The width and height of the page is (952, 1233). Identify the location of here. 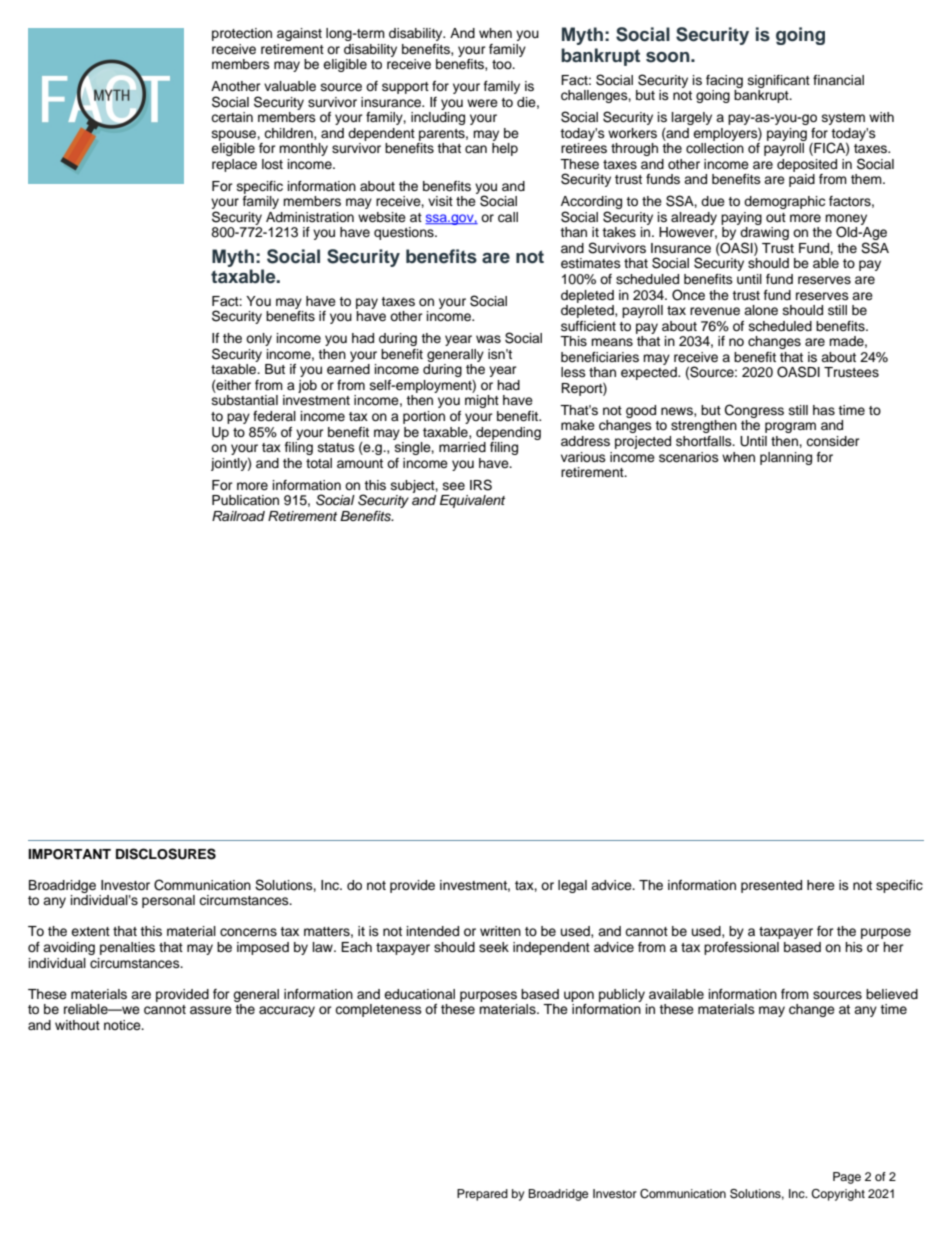
(821, 885).
